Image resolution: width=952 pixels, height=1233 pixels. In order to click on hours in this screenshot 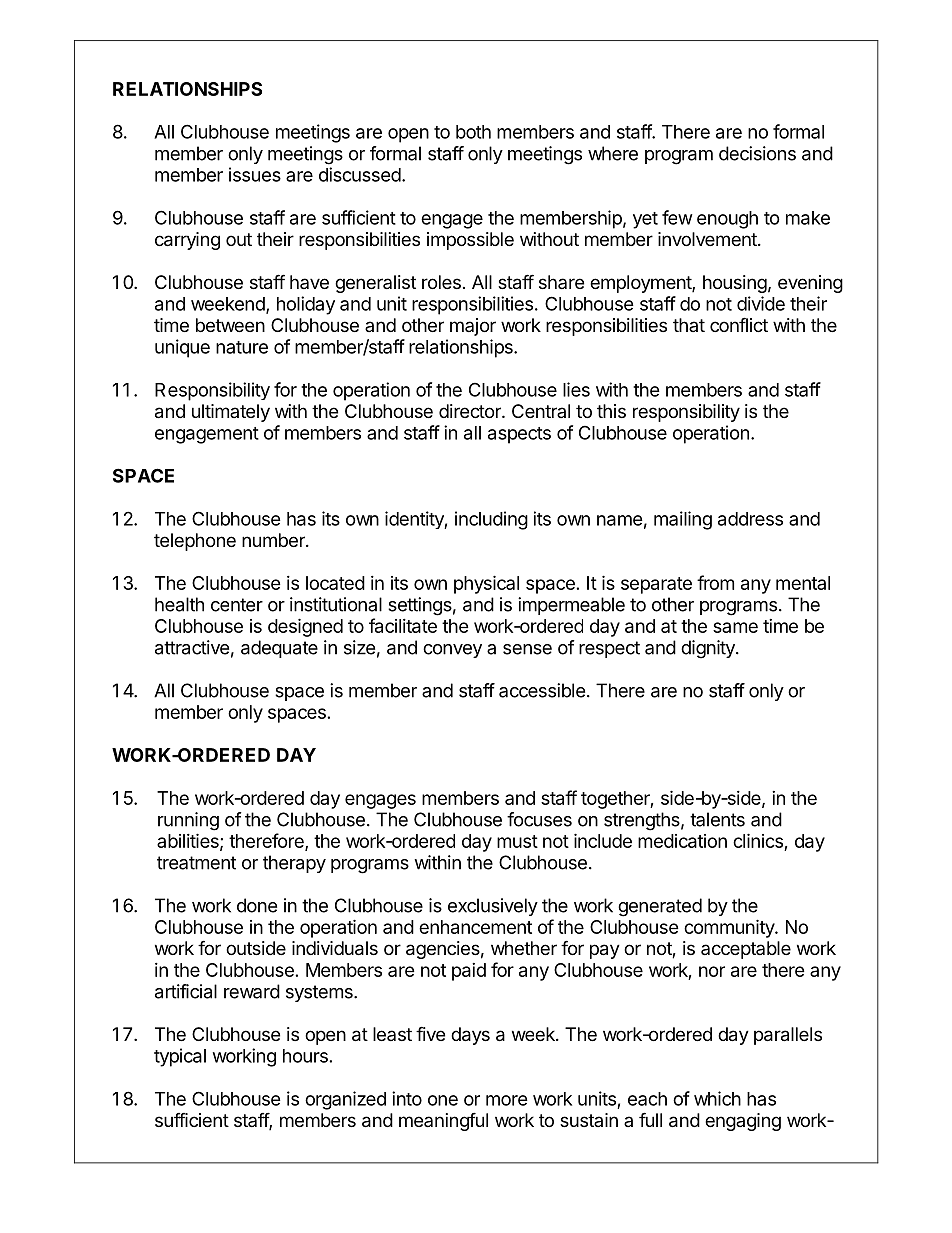, I will do `click(305, 1056)`.
